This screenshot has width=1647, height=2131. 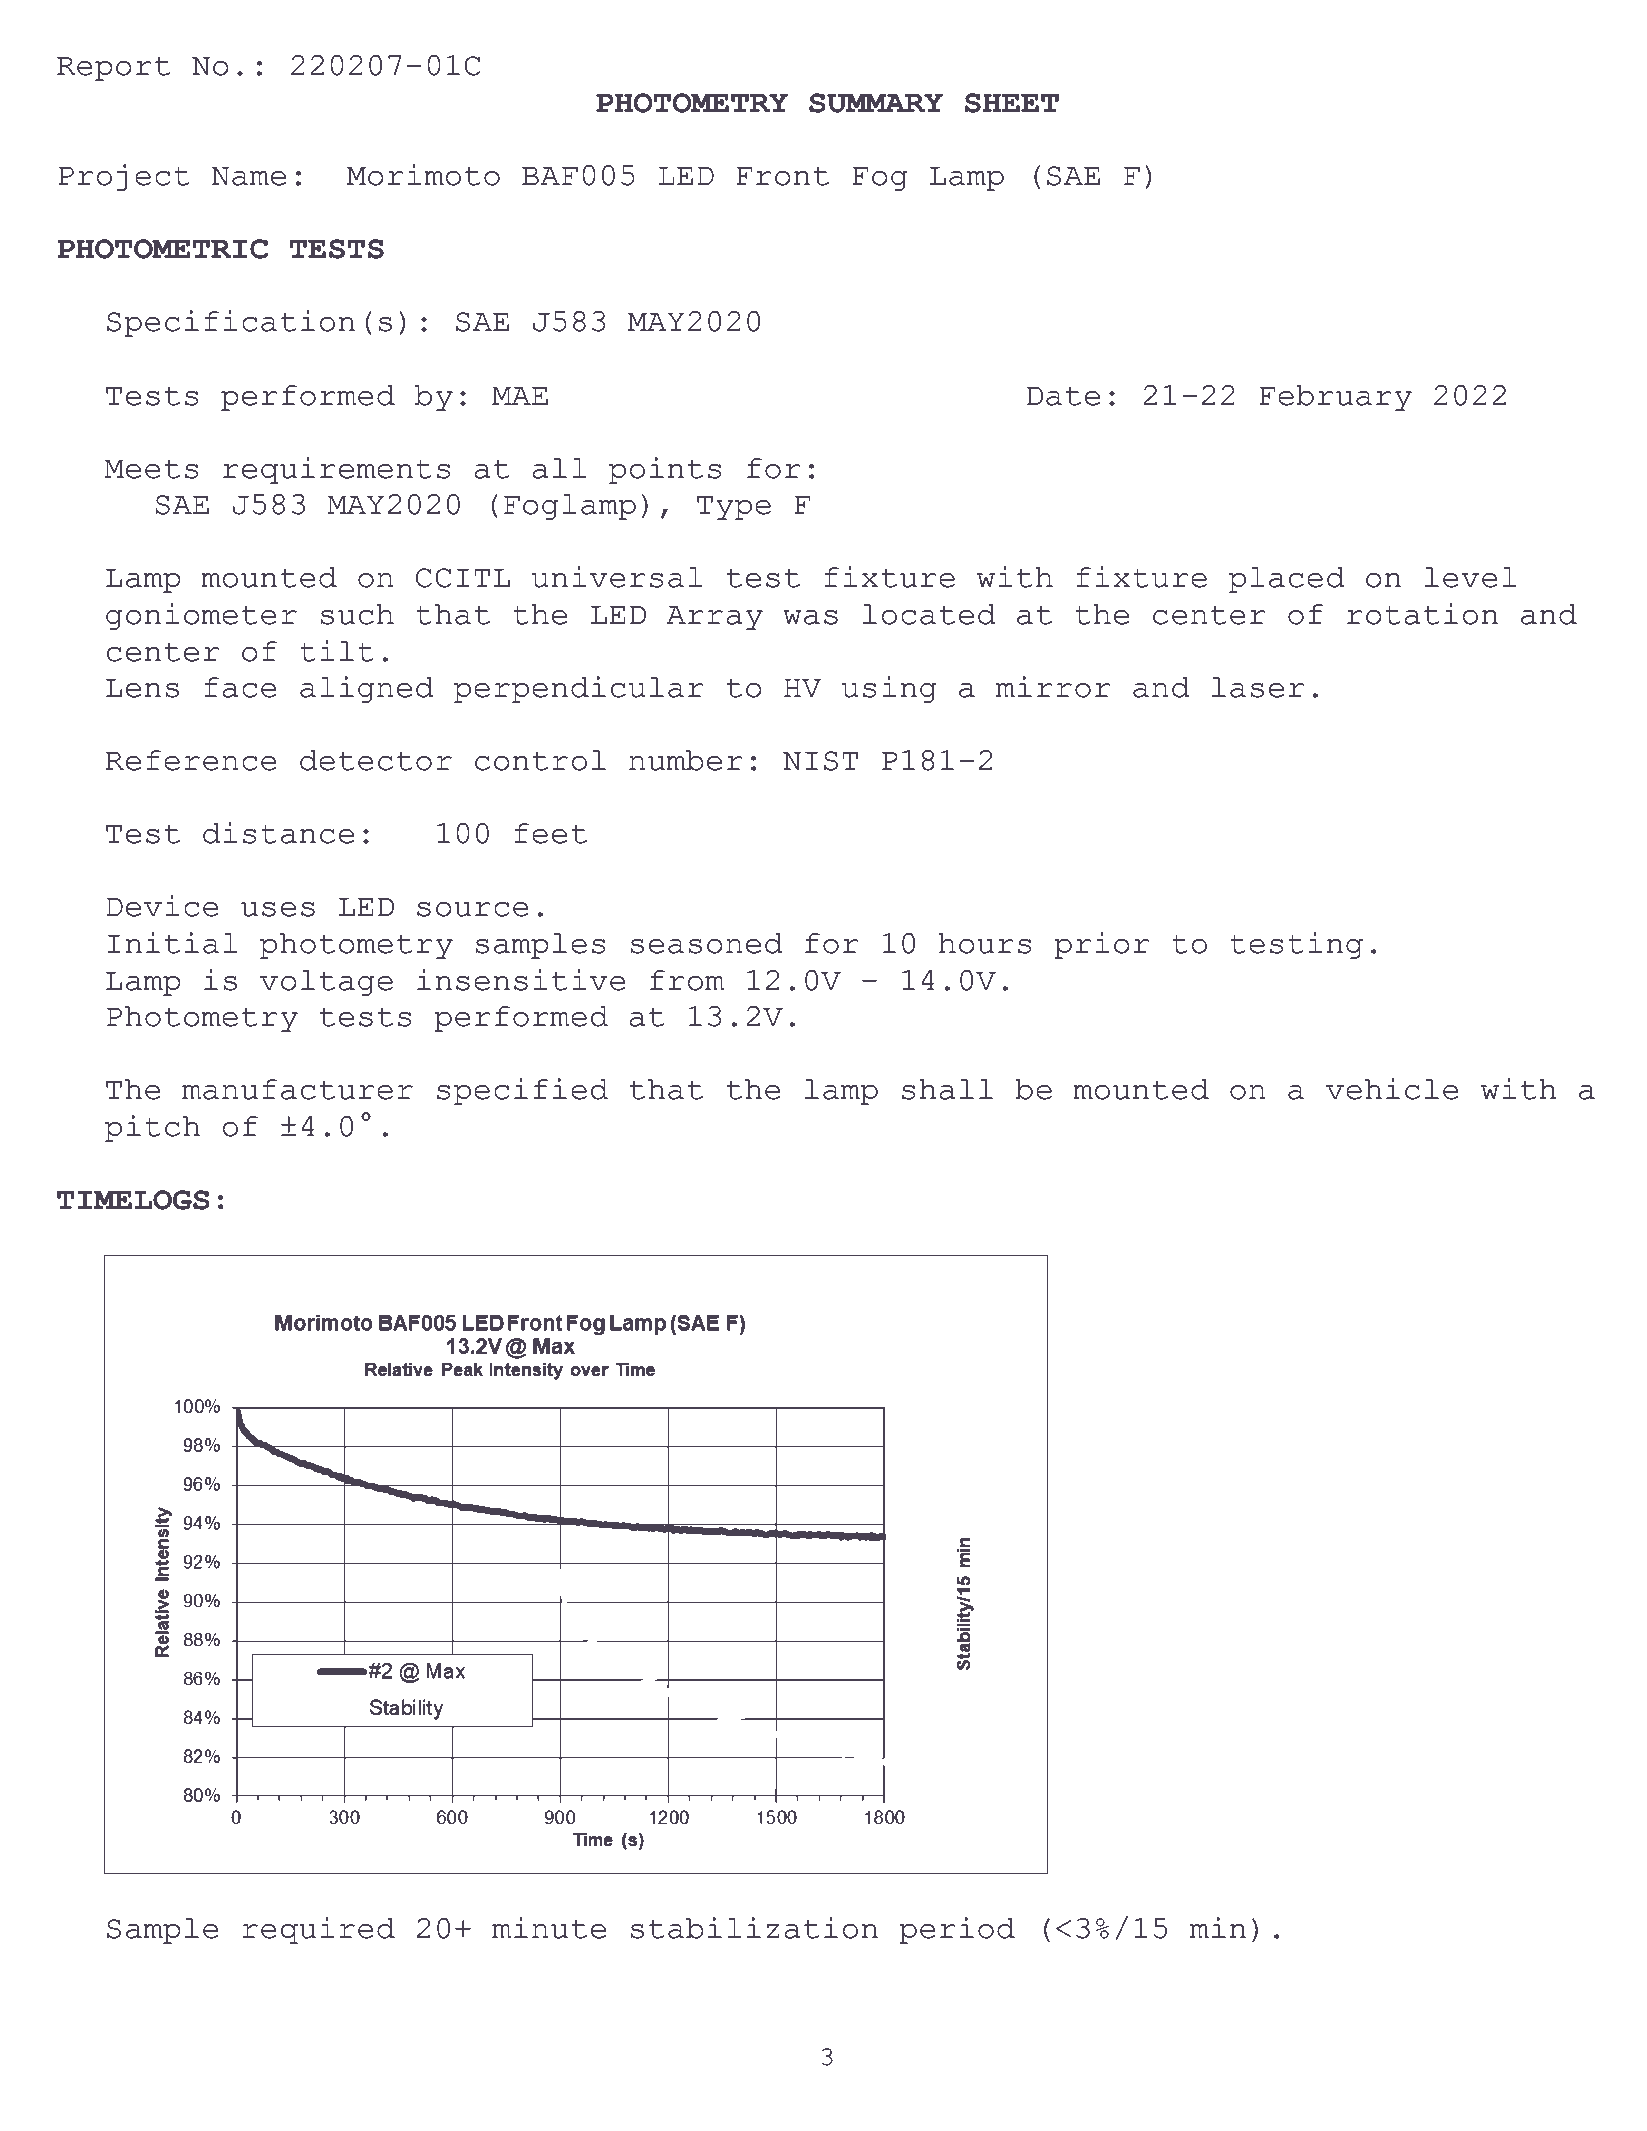 I want to click on Front, so click(x=782, y=176).
